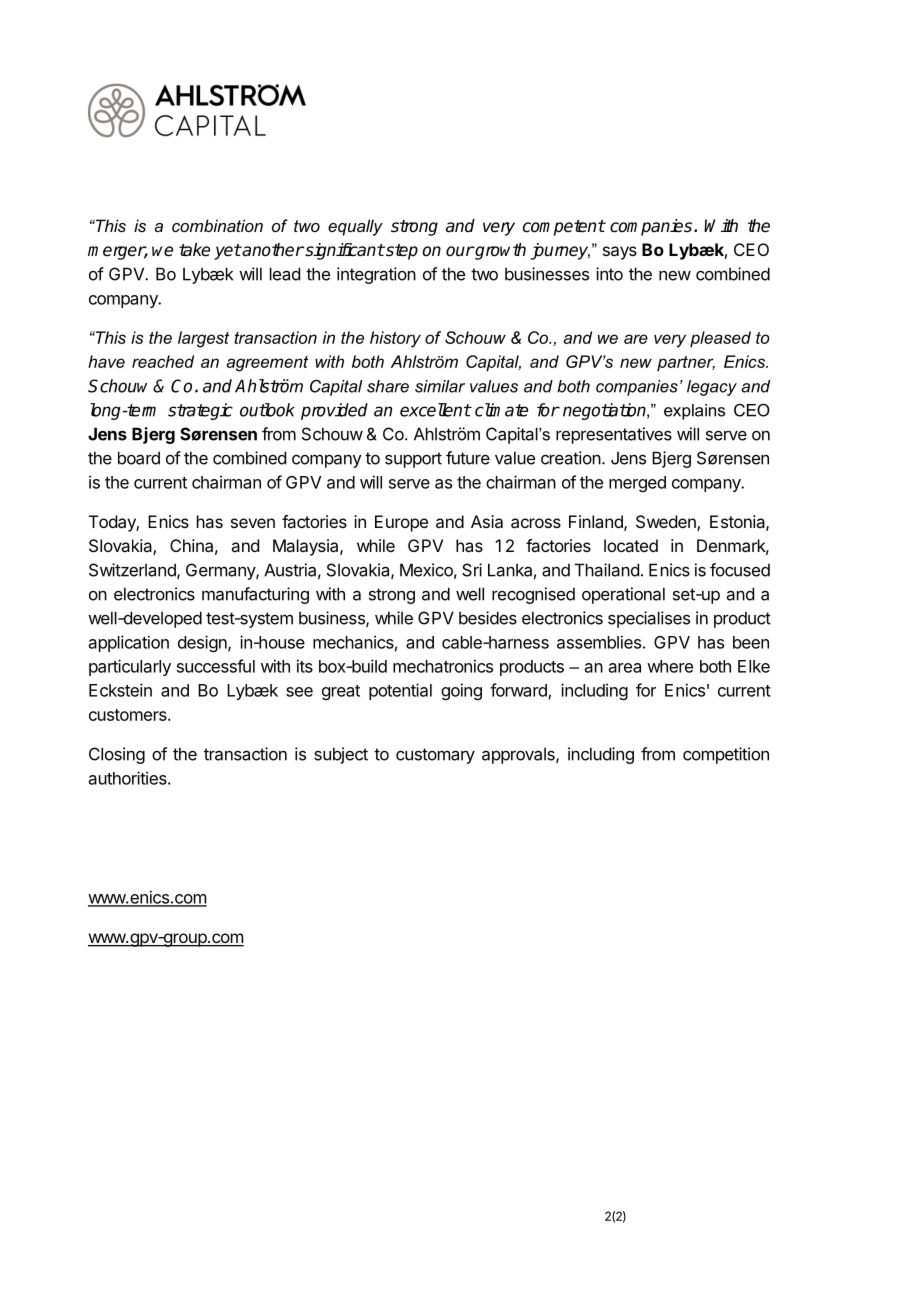 The image size is (924, 1308). What do you see at coordinates (117, 755) in the screenshot?
I see `Closing` at bounding box center [117, 755].
